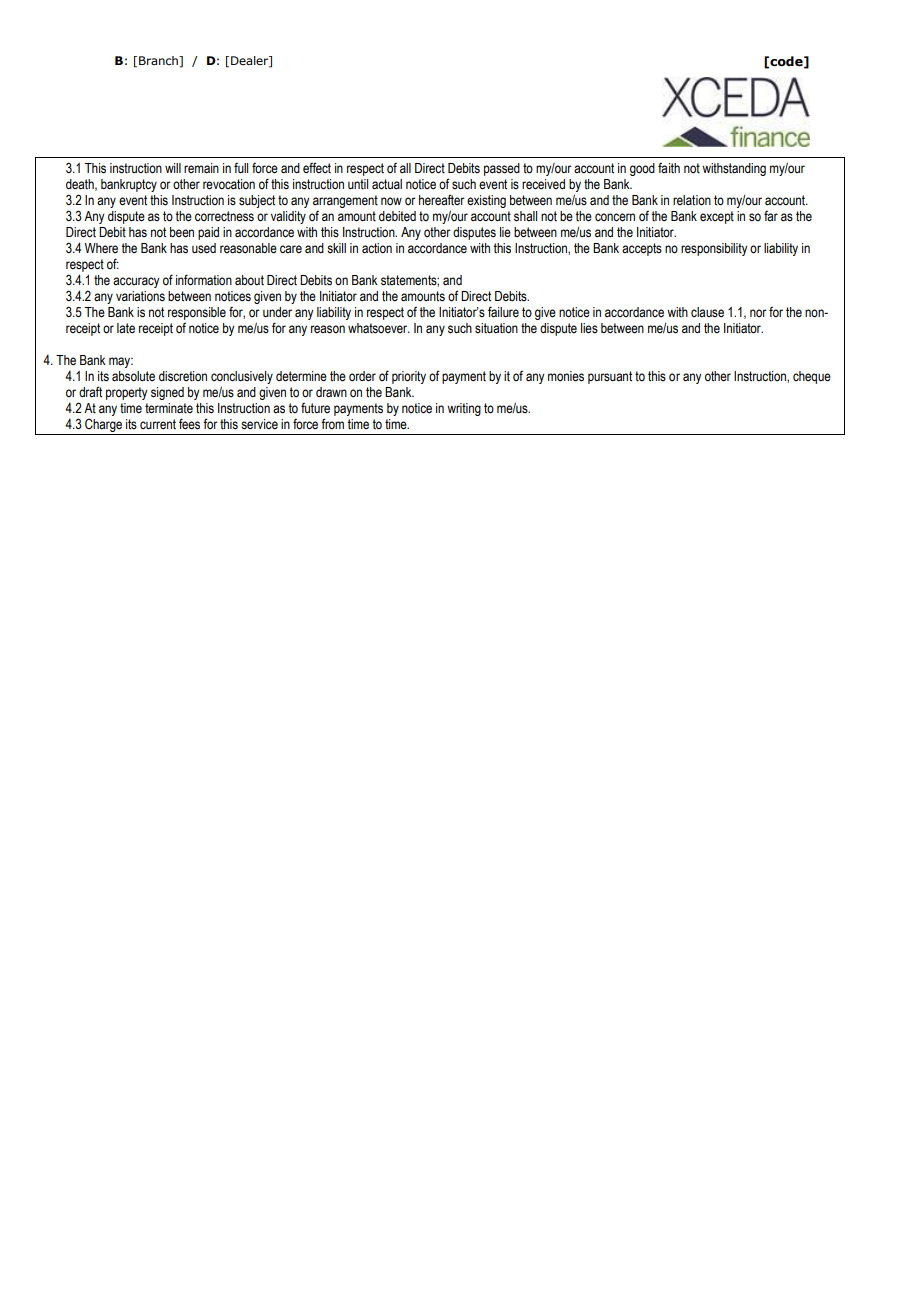  Describe the element at coordinates (714, 249) in the page. I see `responsibility` at that location.
